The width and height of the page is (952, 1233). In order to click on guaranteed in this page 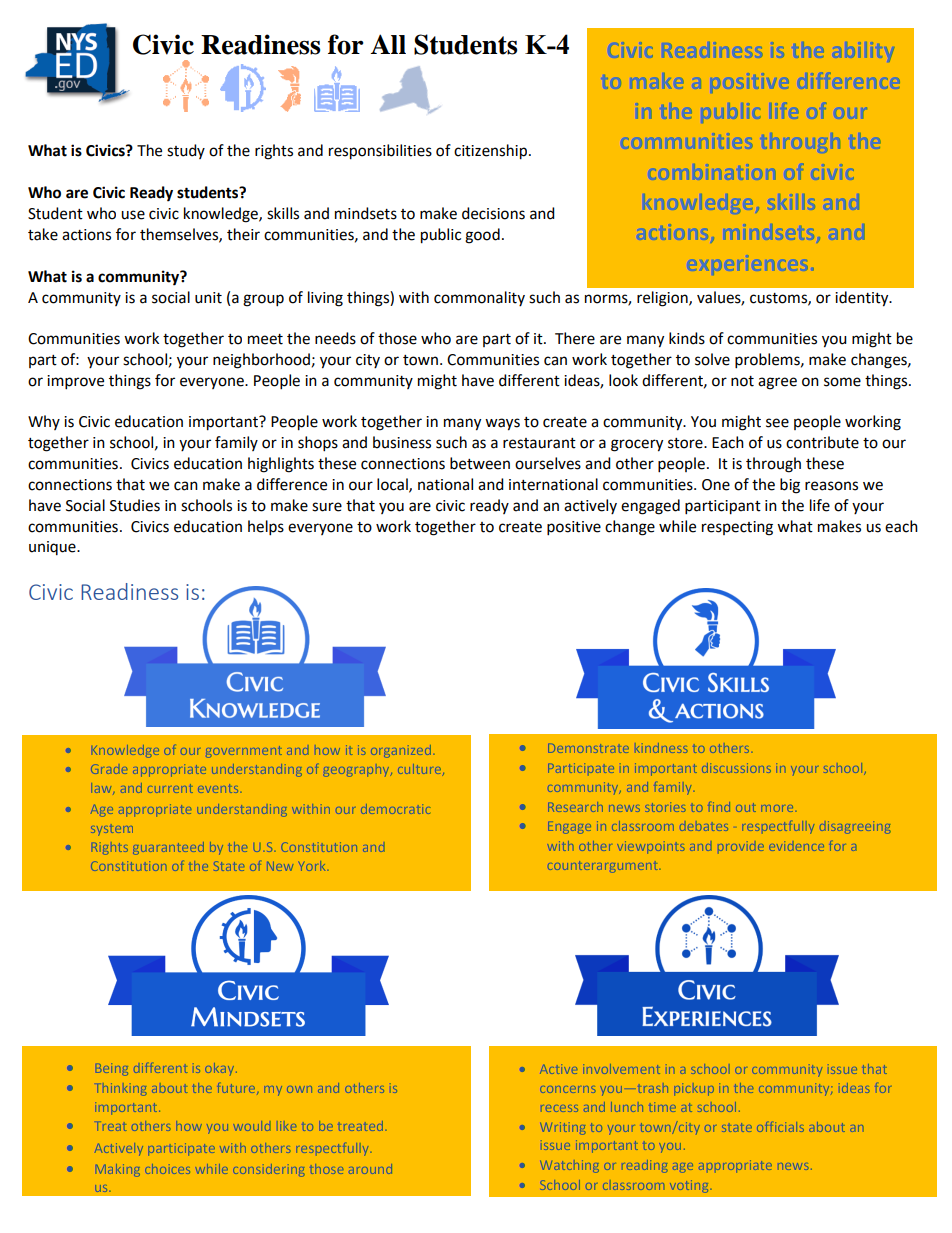, I will do `click(168, 848)`.
